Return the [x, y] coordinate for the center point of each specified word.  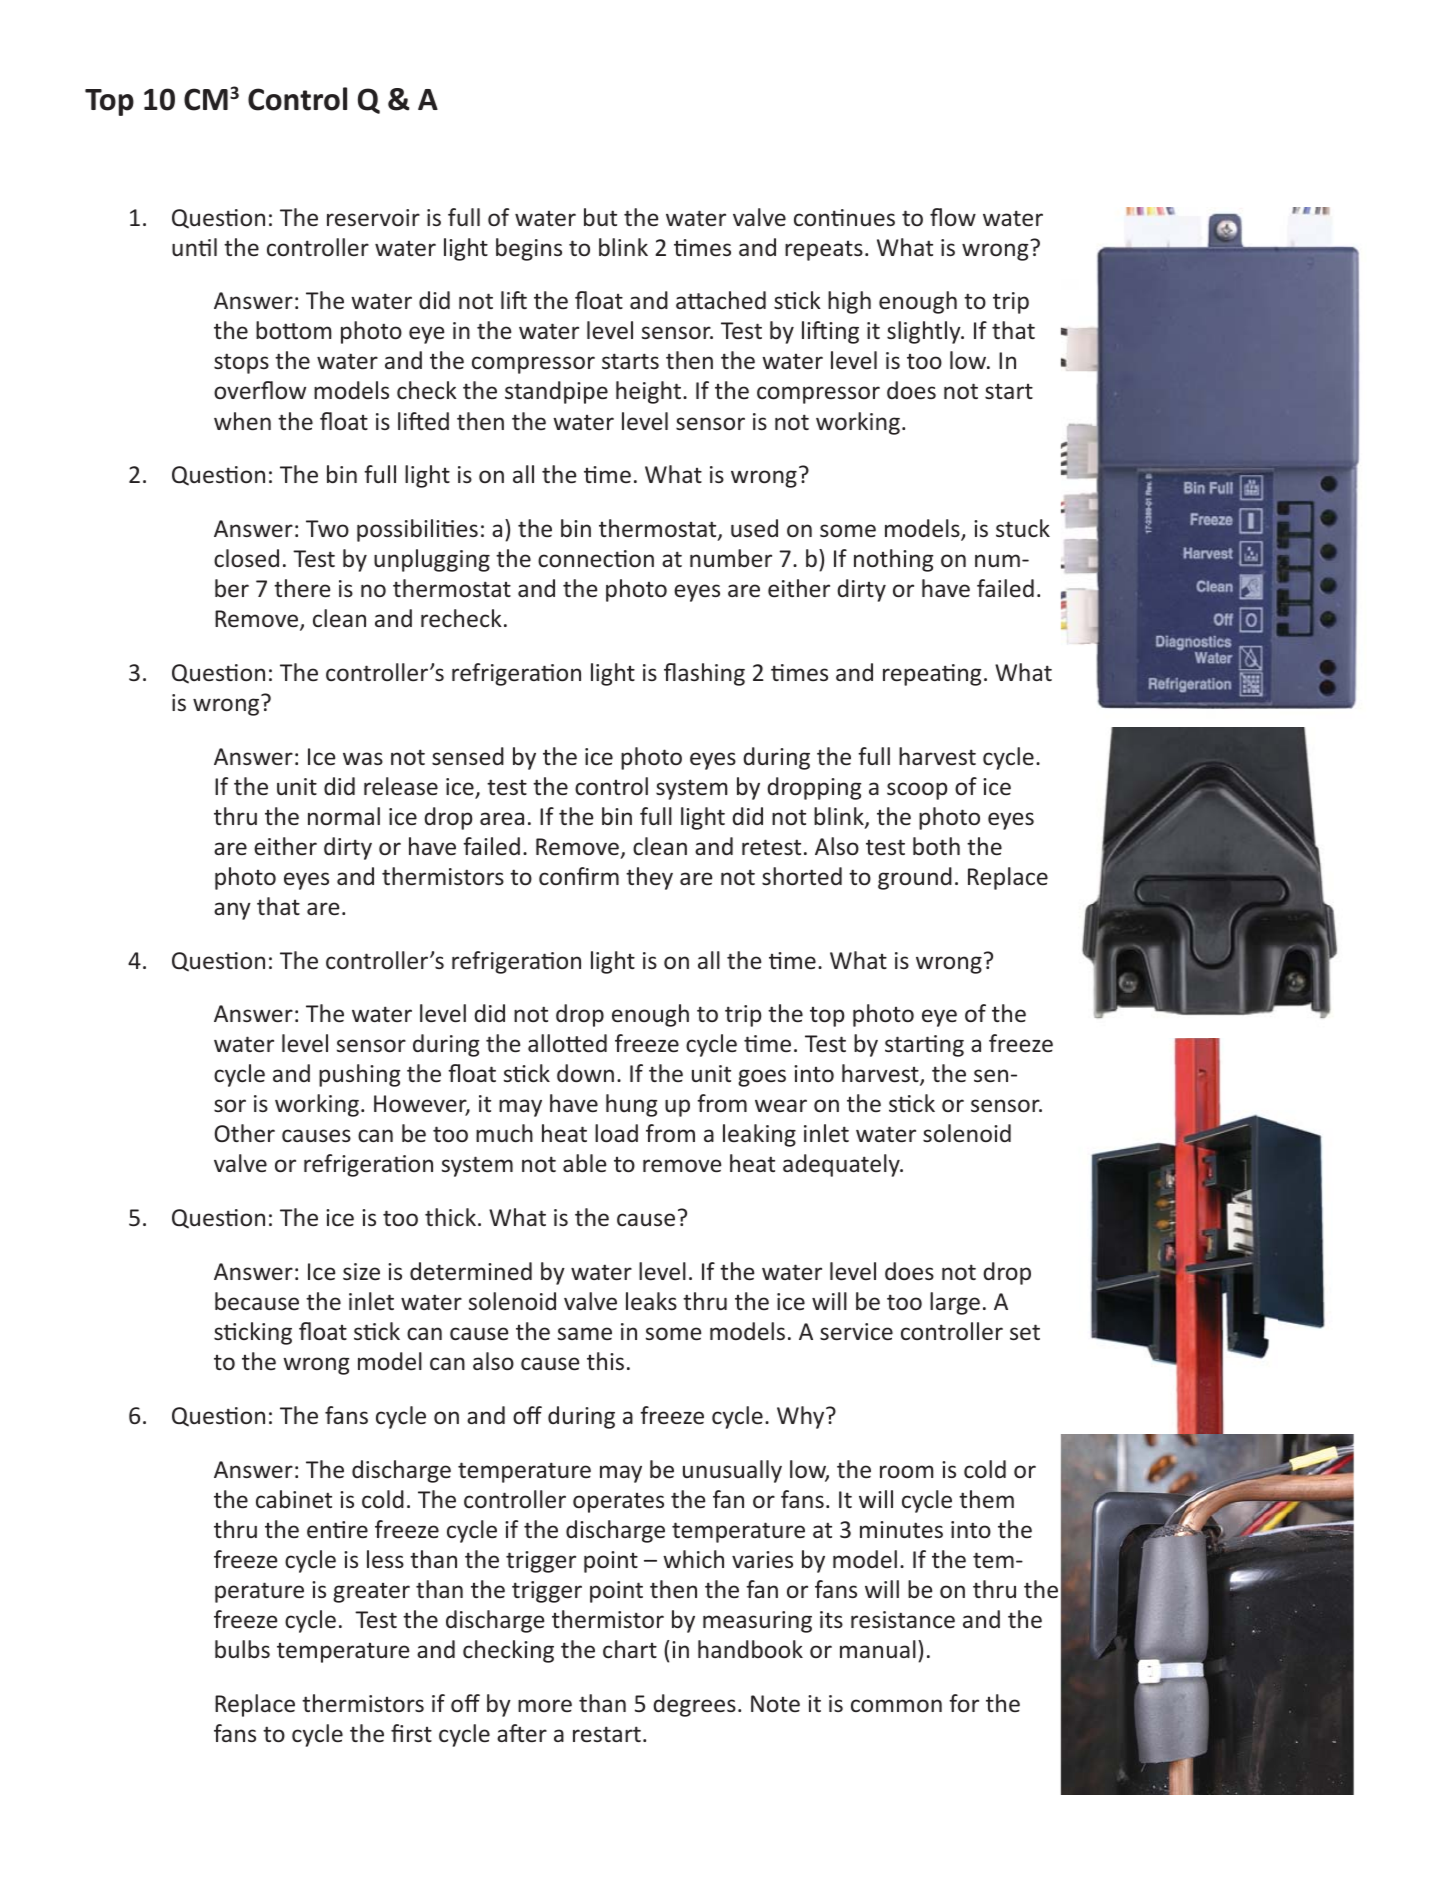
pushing [360, 1075]
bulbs [242, 1649]
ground [915, 878]
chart [630, 1649]
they [649, 878]
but [600, 217]
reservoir [373, 217]
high [849, 302]
